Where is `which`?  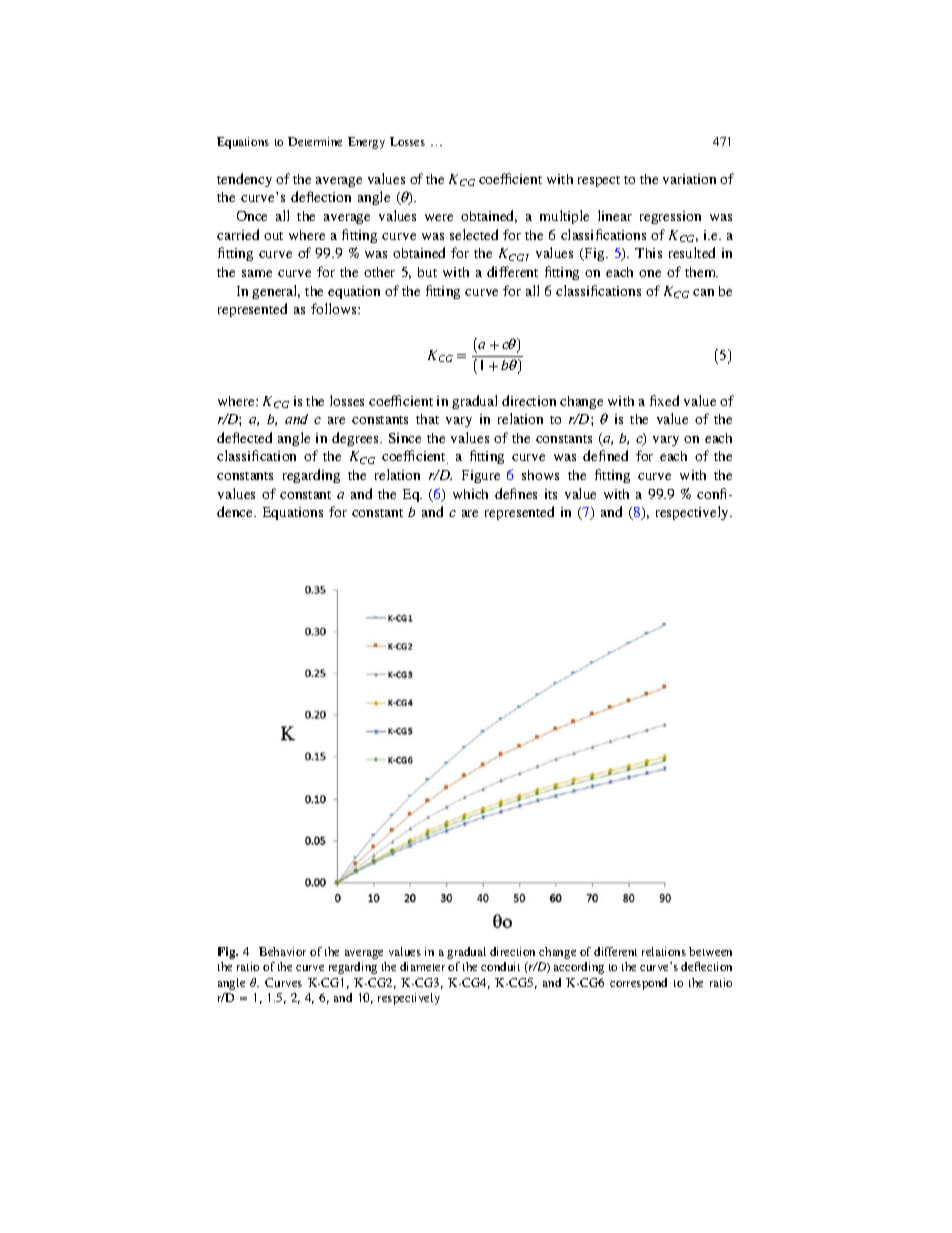
which is located at coordinates (470, 494).
